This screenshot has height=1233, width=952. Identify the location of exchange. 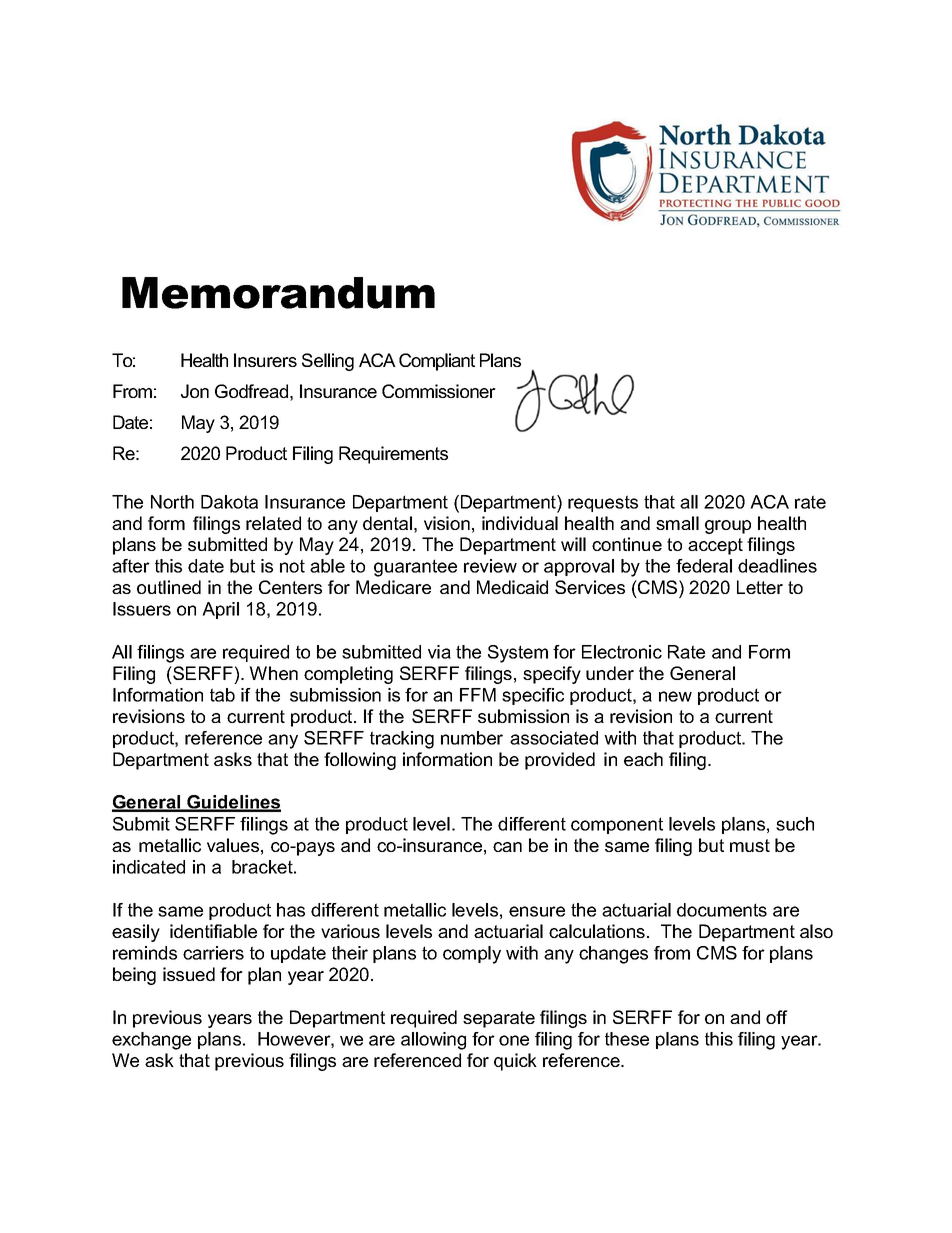
(151, 1041).
